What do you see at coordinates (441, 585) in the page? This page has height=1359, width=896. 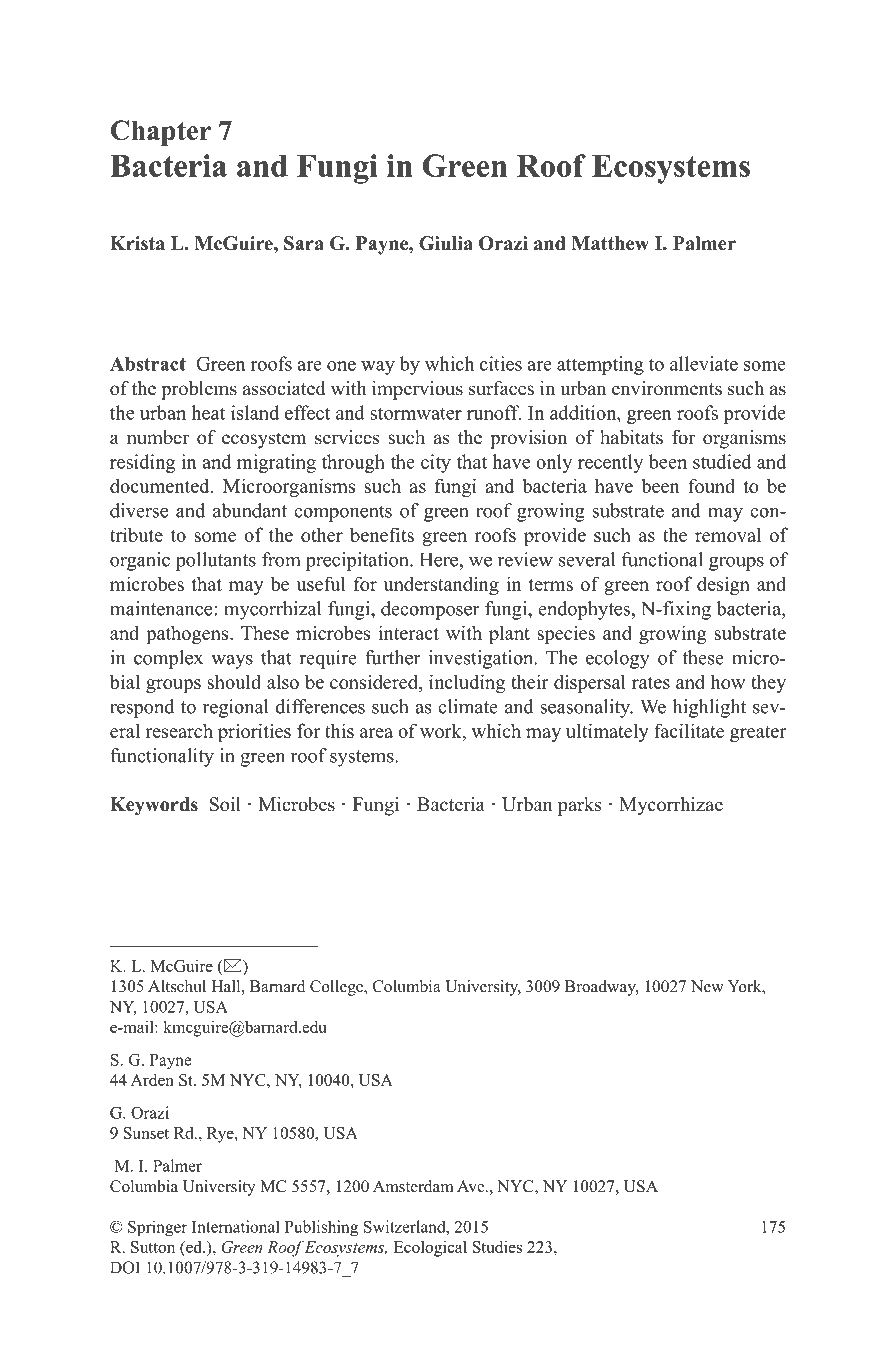 I see `understanding` at bounding box center [441, 585].
